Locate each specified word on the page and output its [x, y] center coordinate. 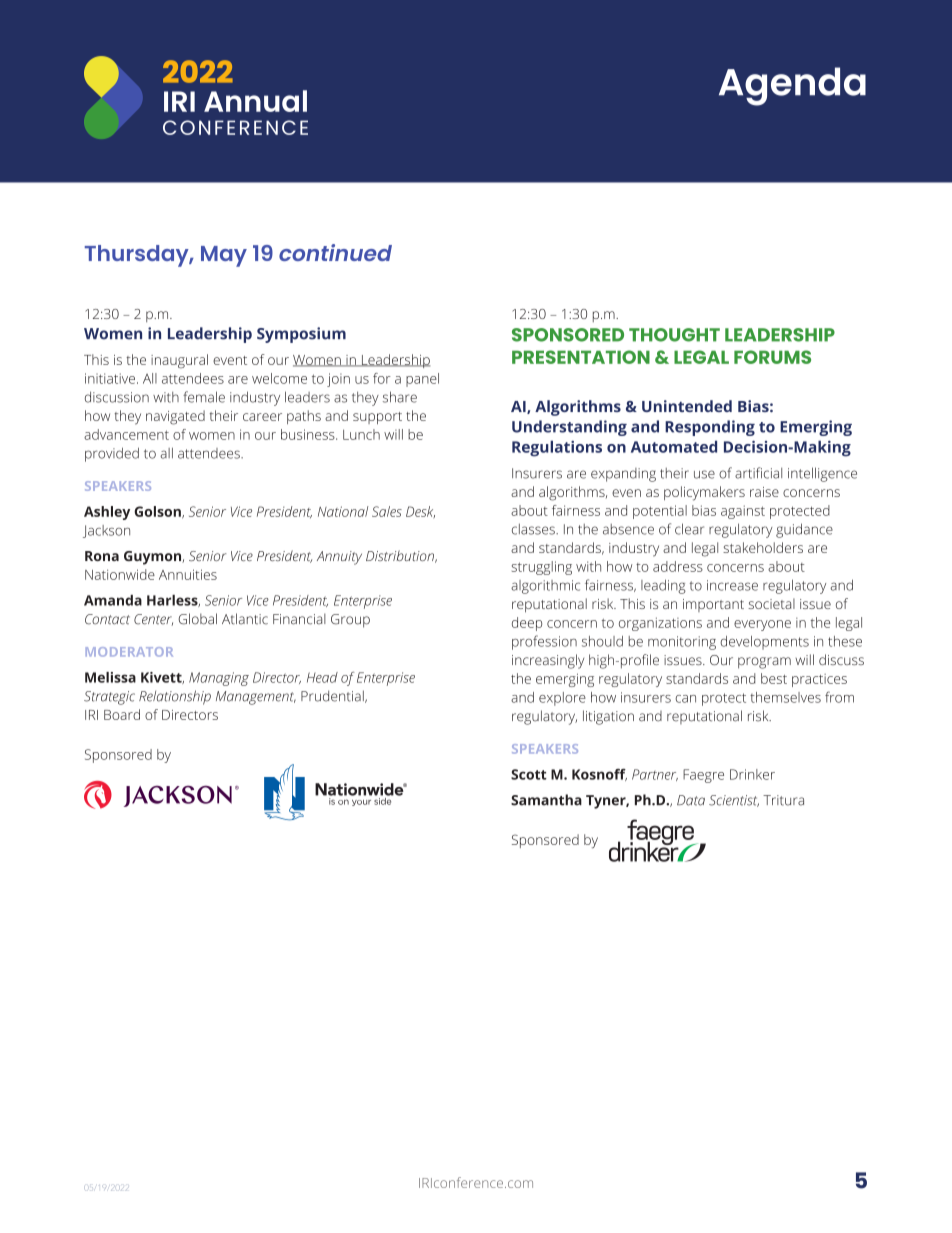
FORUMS [772, 357]
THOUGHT [674, 335]
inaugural [179, 361]
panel [422, 380]
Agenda [792, 86]
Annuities [188, 574]
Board [122, 714]
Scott [529, 774]
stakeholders [763, 547]
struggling [542, 568]
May [224, 256]
